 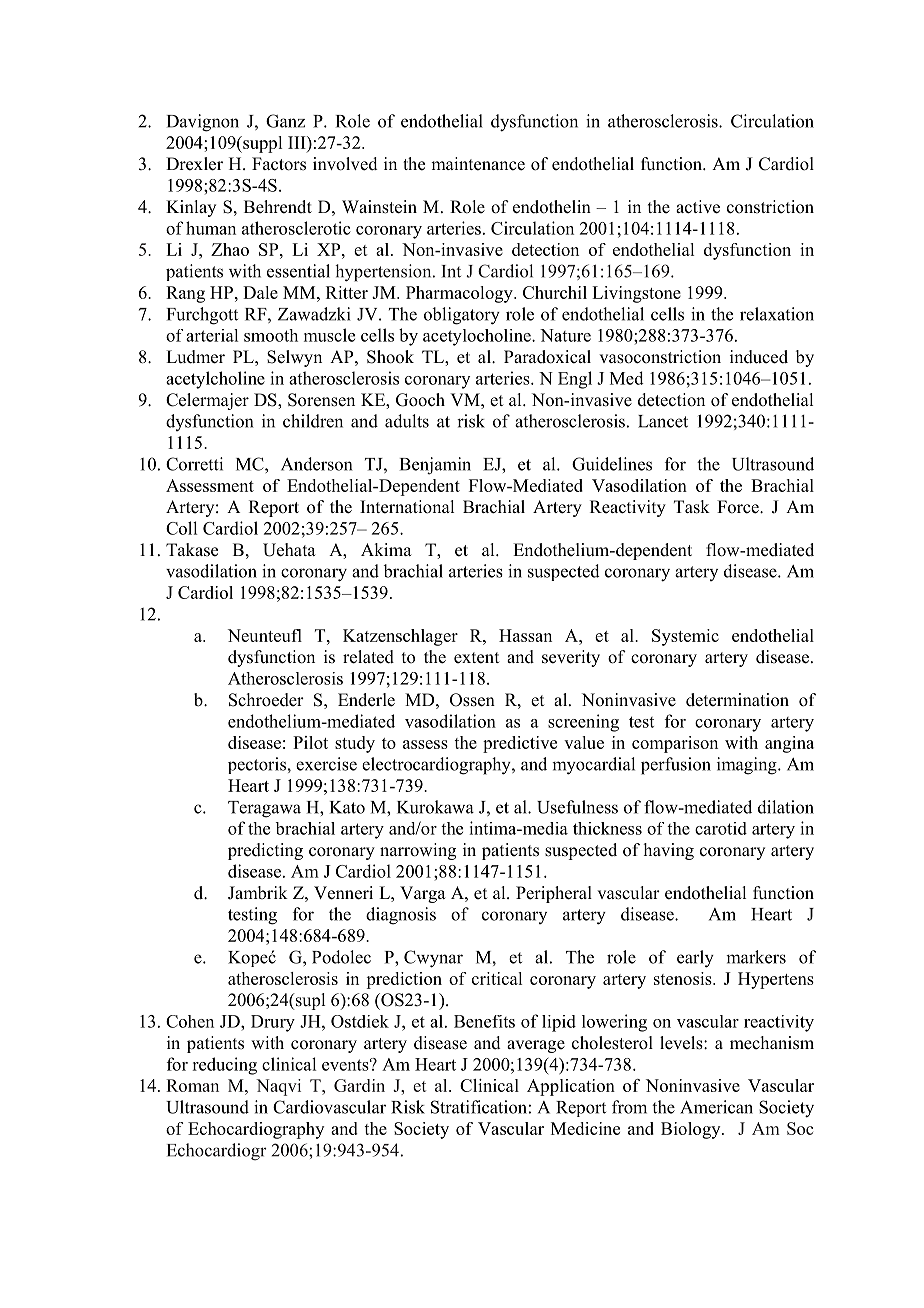 What do you see at coordinates (478, 164) in the screenshot?
I see `maintenance` at bounding box center [478, 164].
